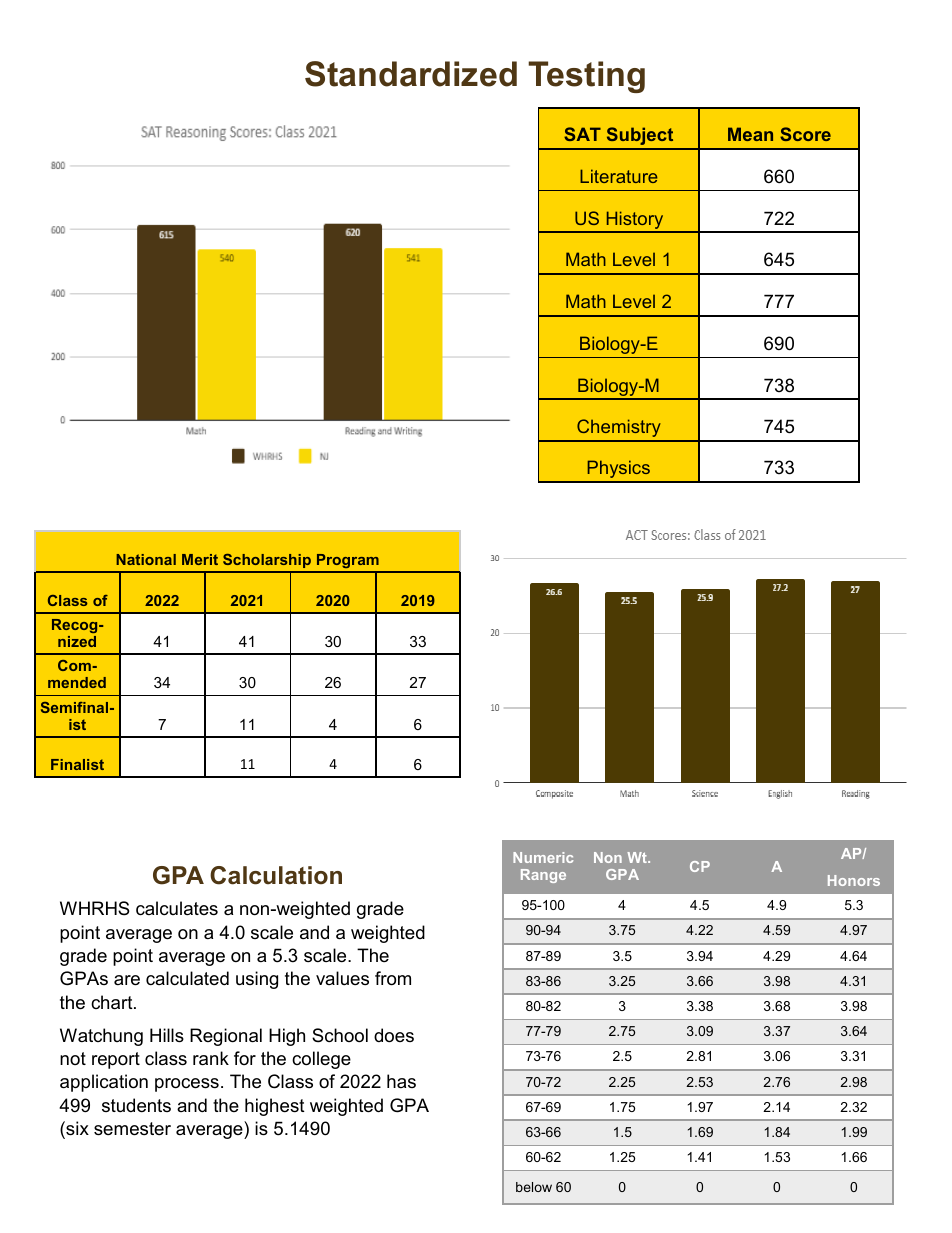  I want to click on Literature, so click(619, 176).
